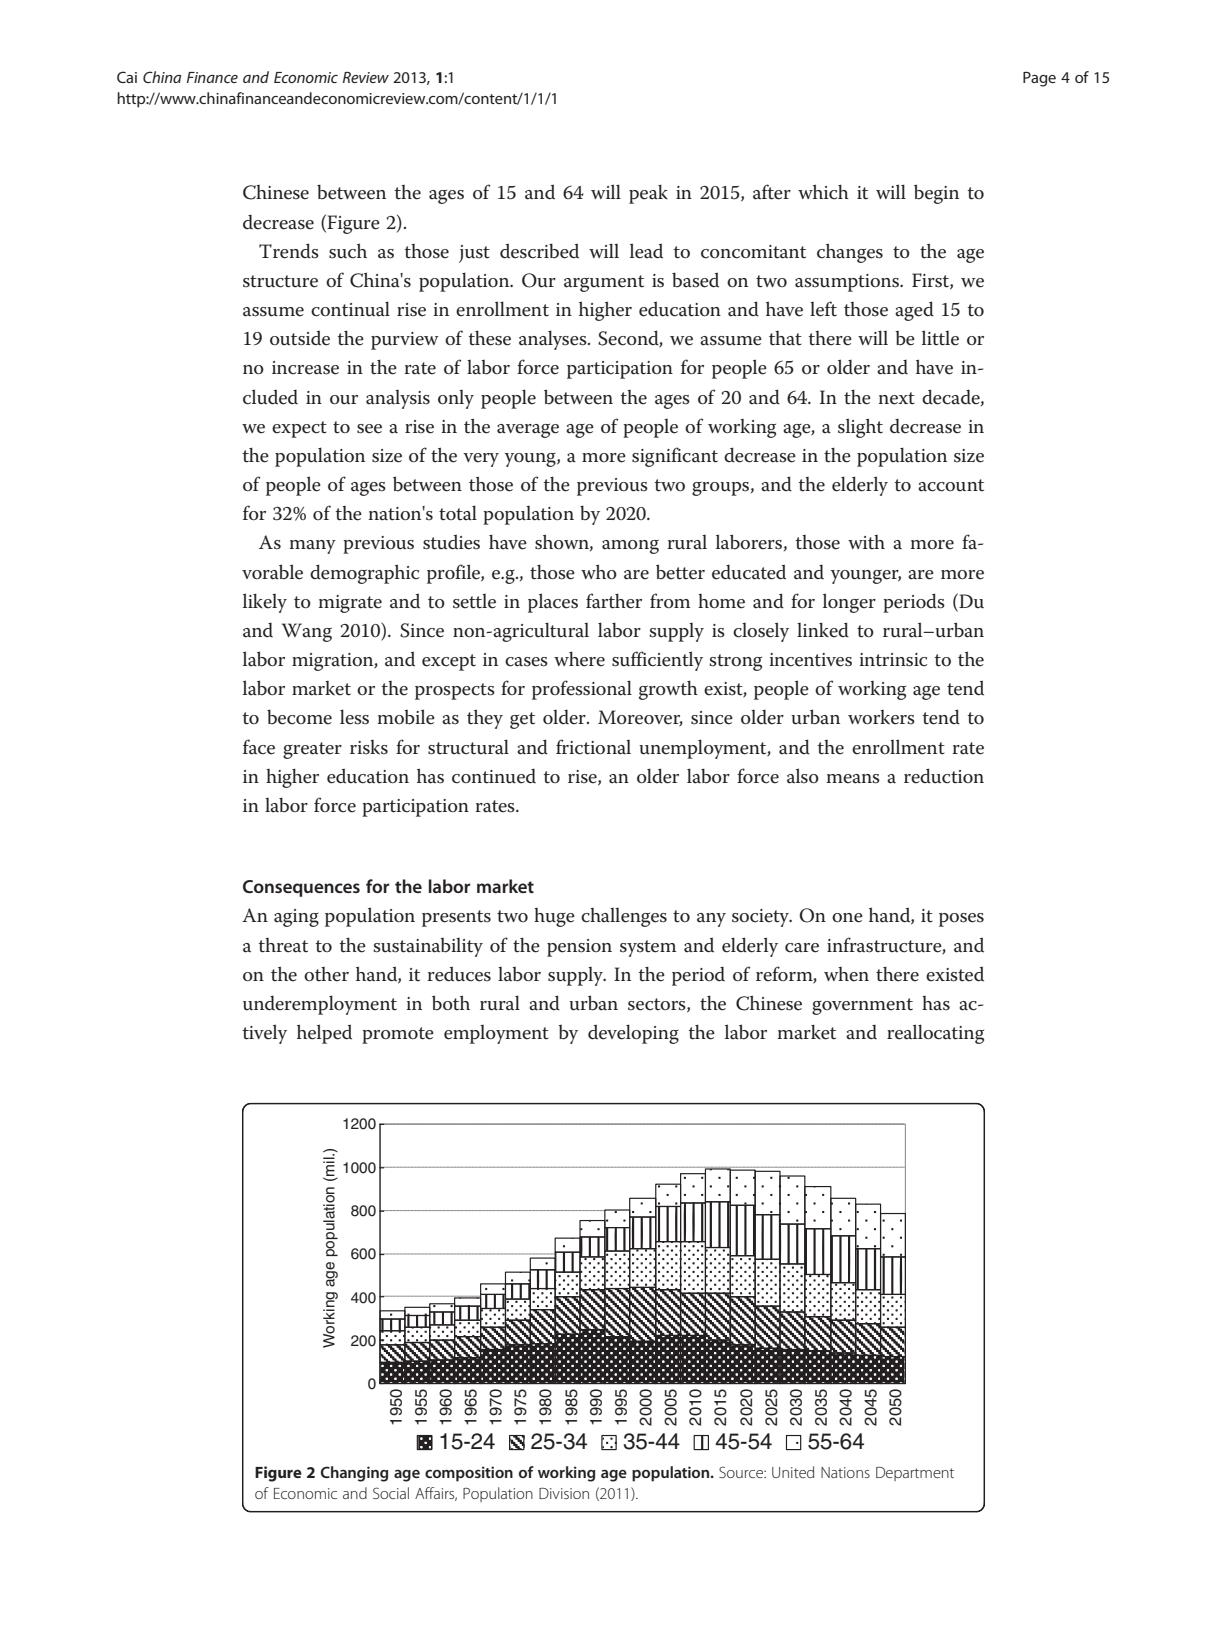 The width and height of the page is (1227, 1636). What do you see at coordinates (127, 77) in the page?
I see `Cai` at bounding box center [127, 77].
